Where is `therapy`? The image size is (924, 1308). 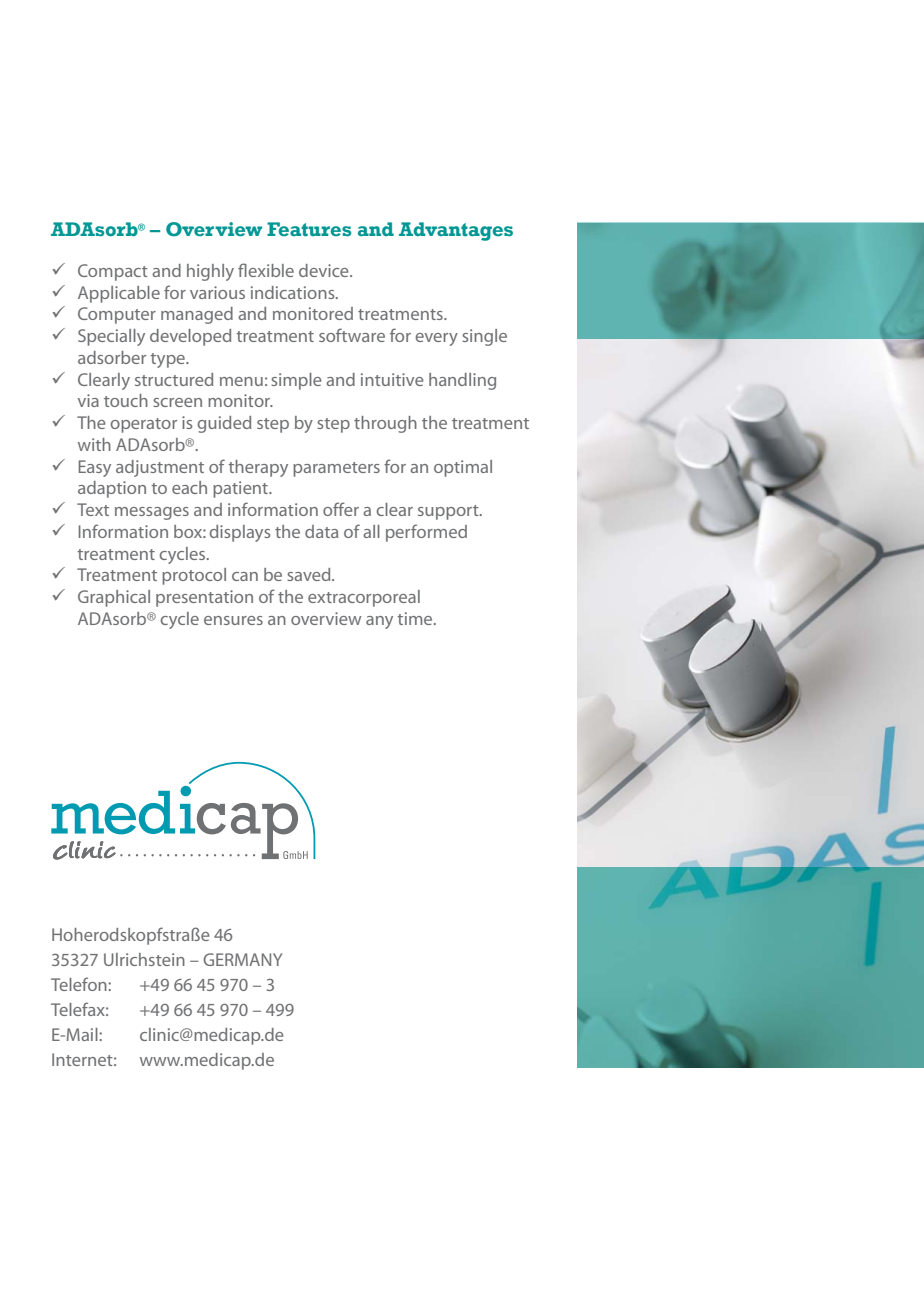
therapy is located at coordinates (258, 468).
